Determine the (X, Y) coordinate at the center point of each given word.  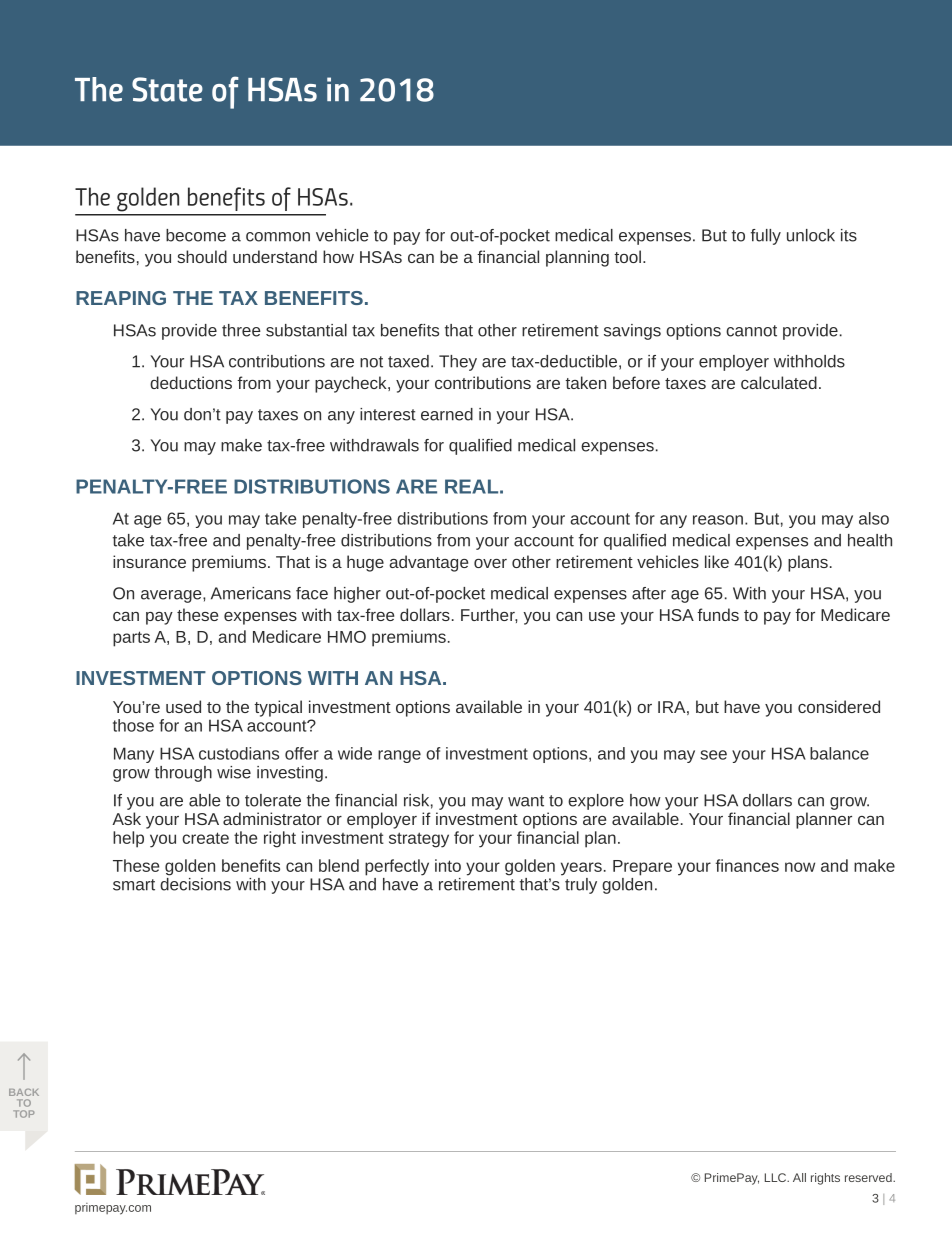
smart (134, 885)
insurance (149, 561)
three (241, 330)
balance (839, 753)
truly (581, 886)
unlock (811, 235)
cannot (751, 331)
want (526, 801)
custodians (239, 753)
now (800, 867)
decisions (195, 884)
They (458, 363)
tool (629, 256)
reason (719, 520)
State (167, 89)
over (490, 563)
